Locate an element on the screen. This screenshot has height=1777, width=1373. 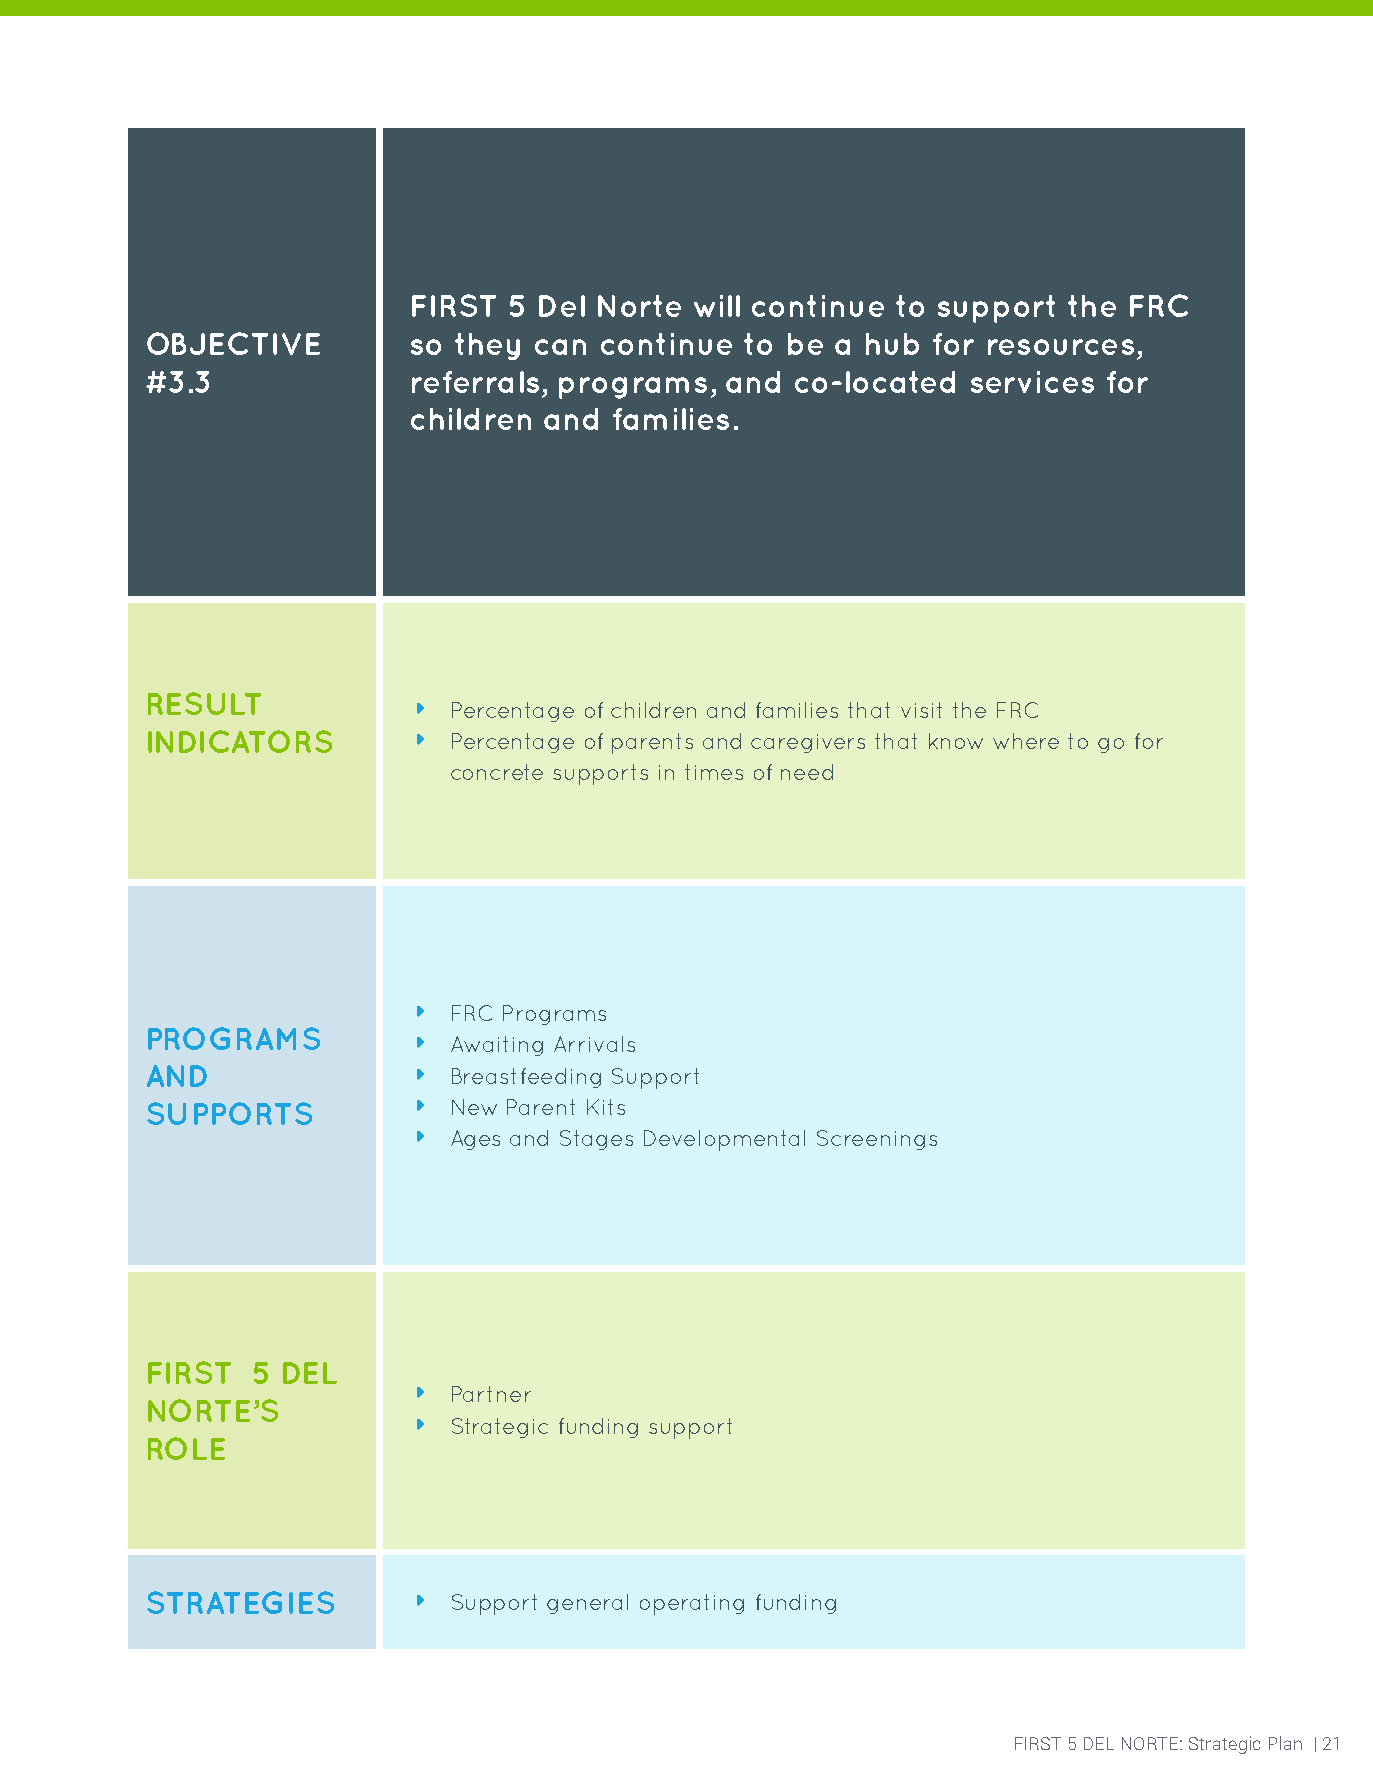
Plan is located at coordinates (1285, 1743).
